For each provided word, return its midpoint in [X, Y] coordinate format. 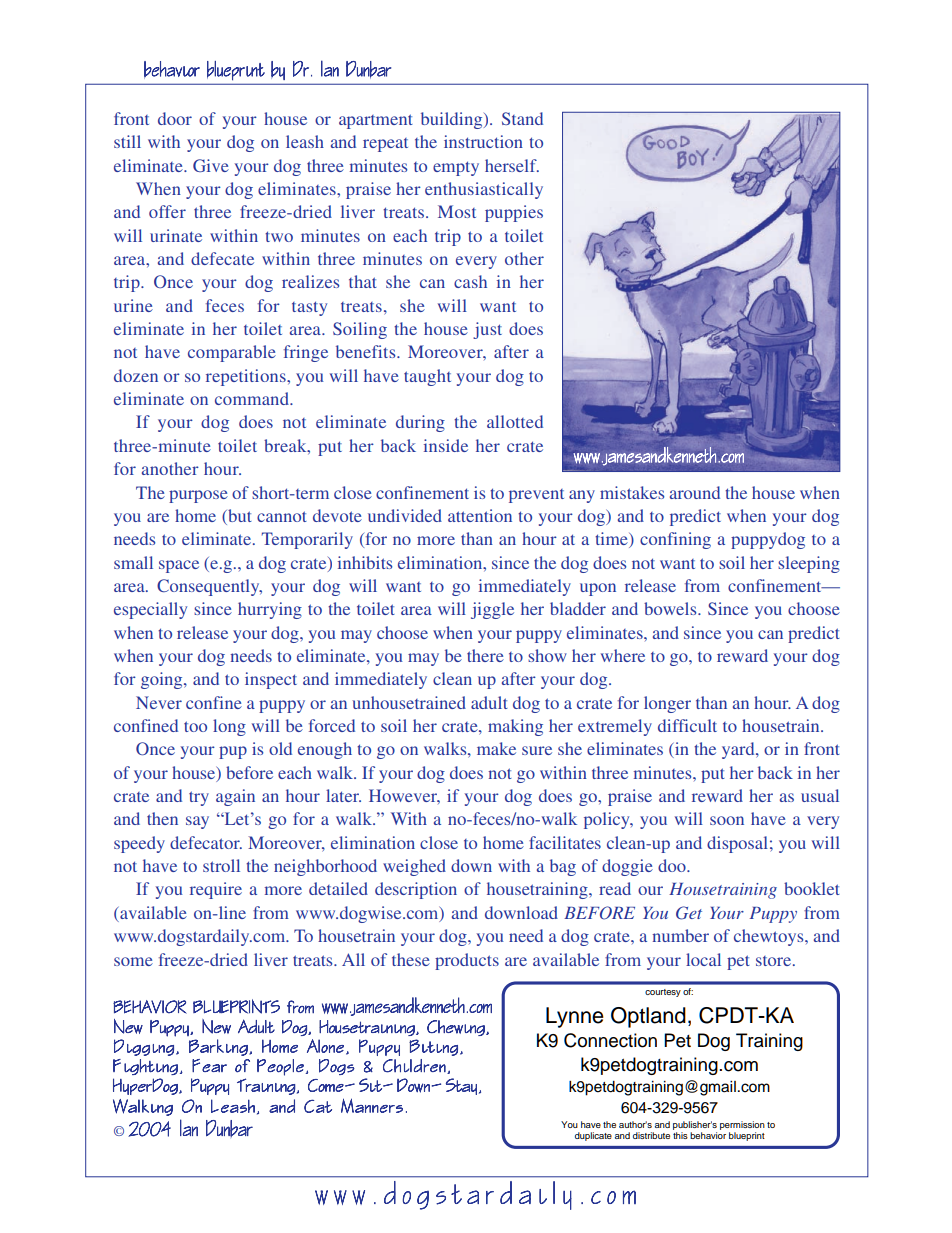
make [496, 748]
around [695, 492]
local [703, 959]
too [195, 726]
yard [739, 750]
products [467, 961]
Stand [522, 118]
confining [675, 540]
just [487, 330]
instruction [483, 141]
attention [480, 515]
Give [211, 165]
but [239, 515]
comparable [232, 353]
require [216, 890]
